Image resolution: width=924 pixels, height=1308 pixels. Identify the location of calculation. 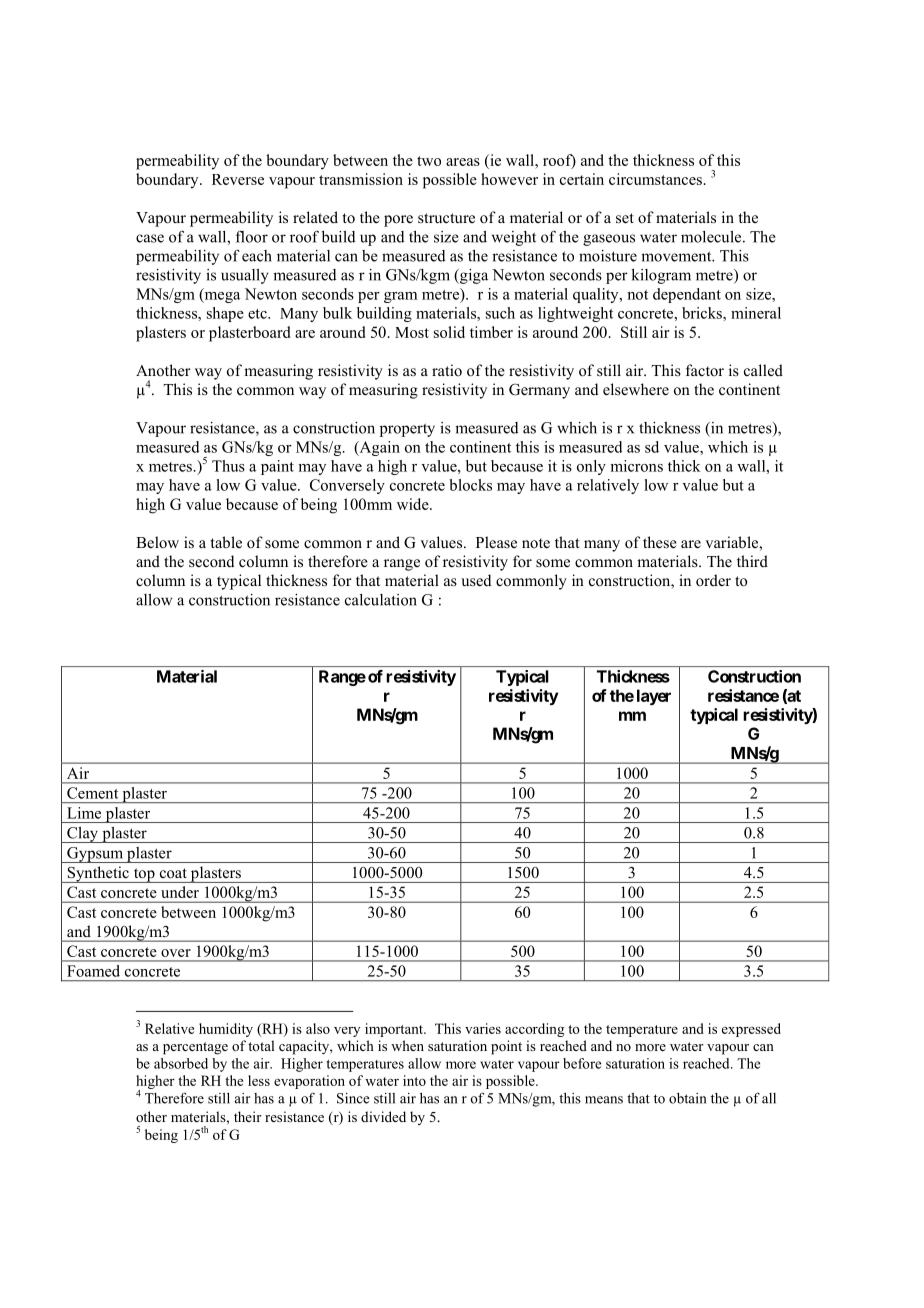
(381, 600).
